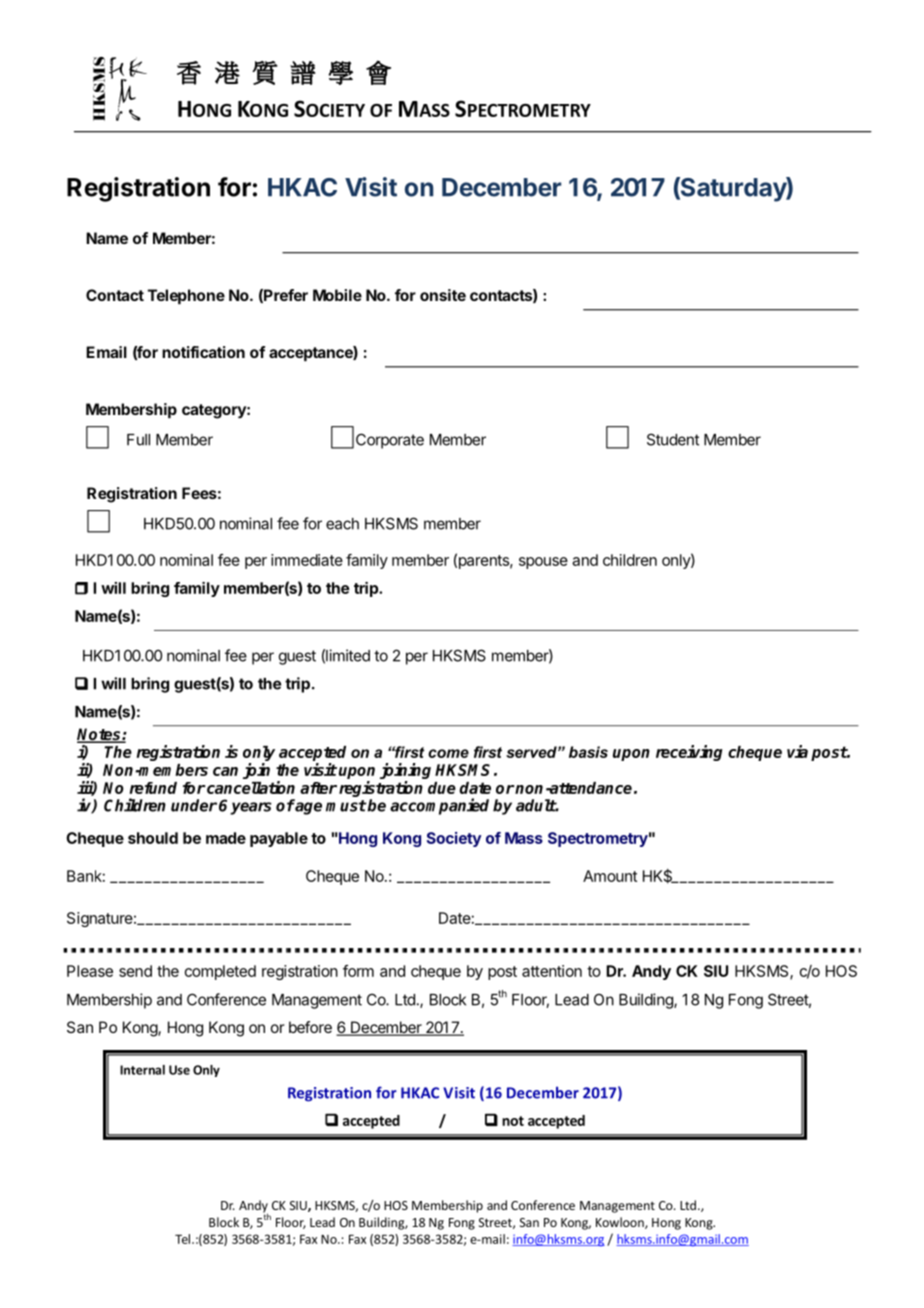 Image resolution: width=924 pixels, height=1308 pixels. Describe the element at coordinates (621, 1223) in the document. I see `Kowloon` at that location.
